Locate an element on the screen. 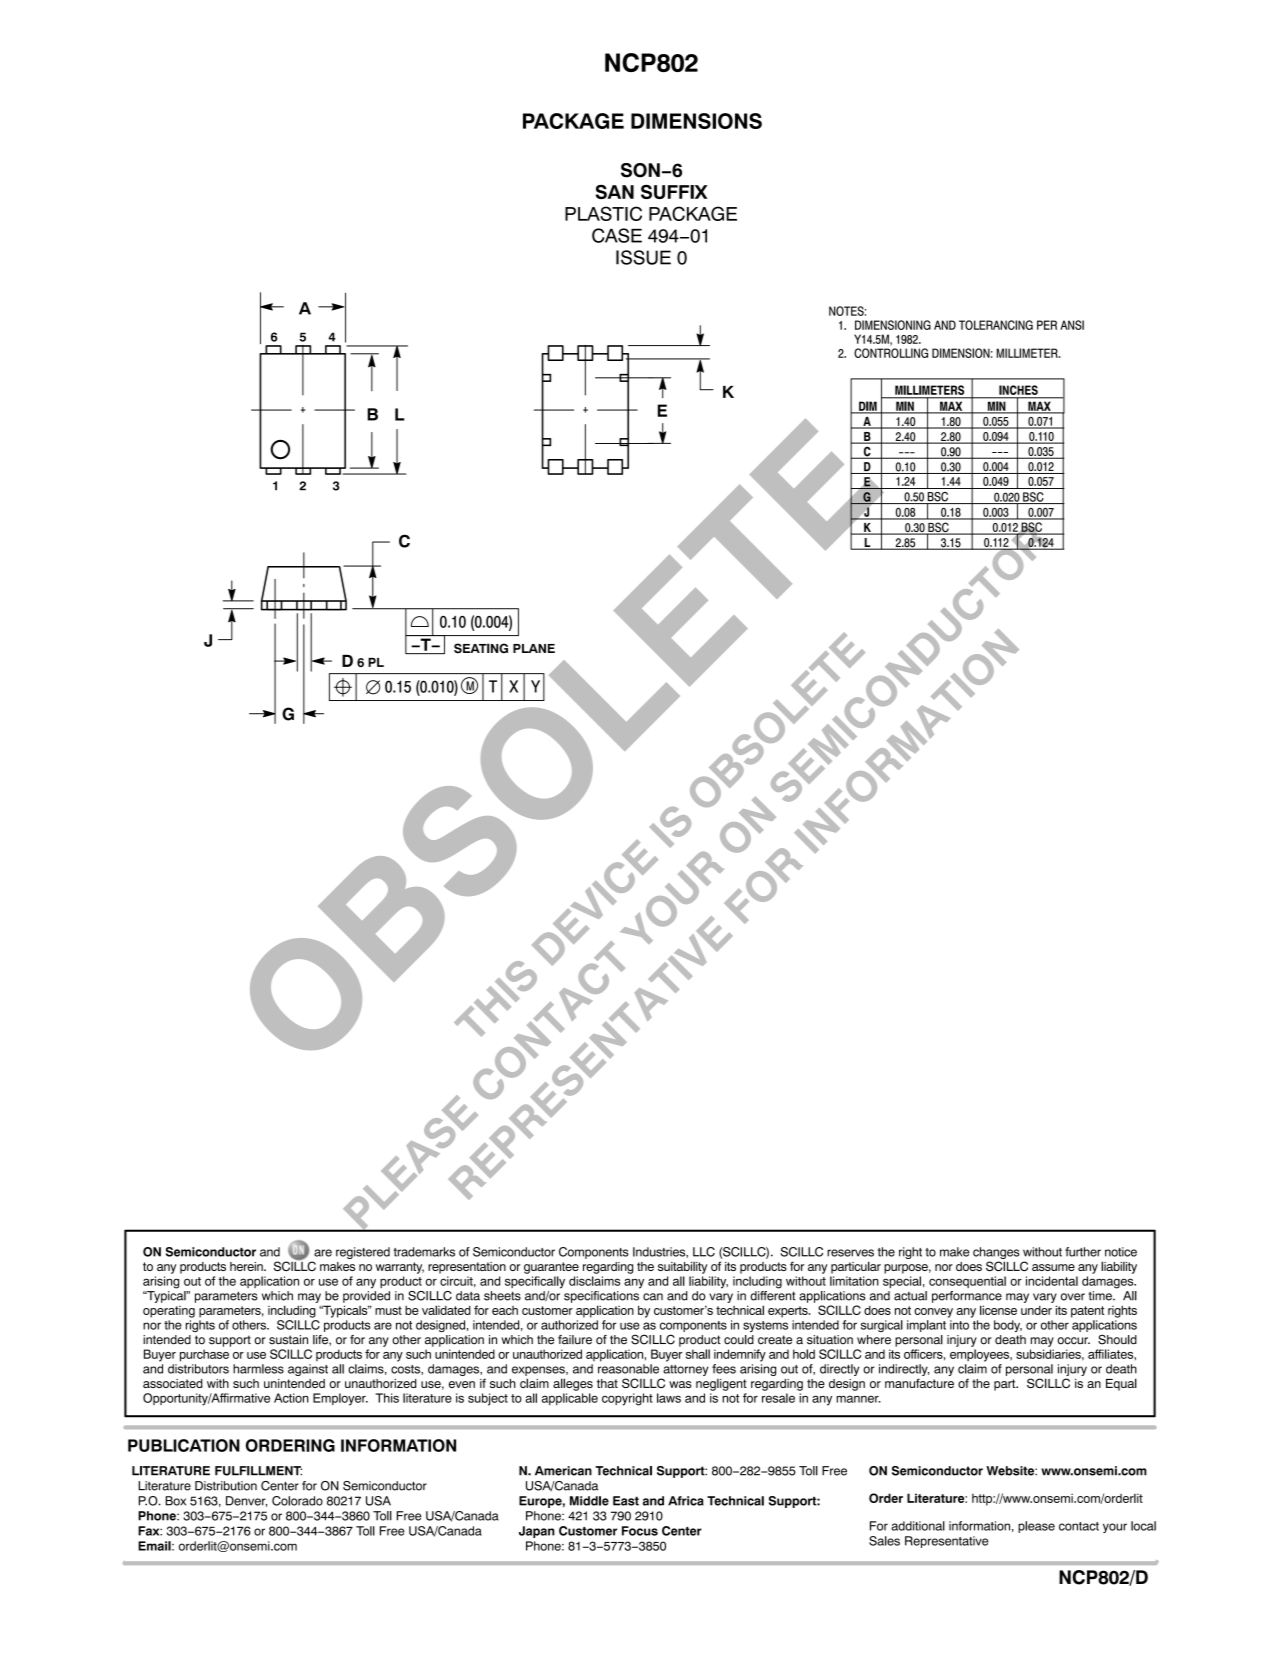  PLASTIC is located at coordinates (603, 213).
